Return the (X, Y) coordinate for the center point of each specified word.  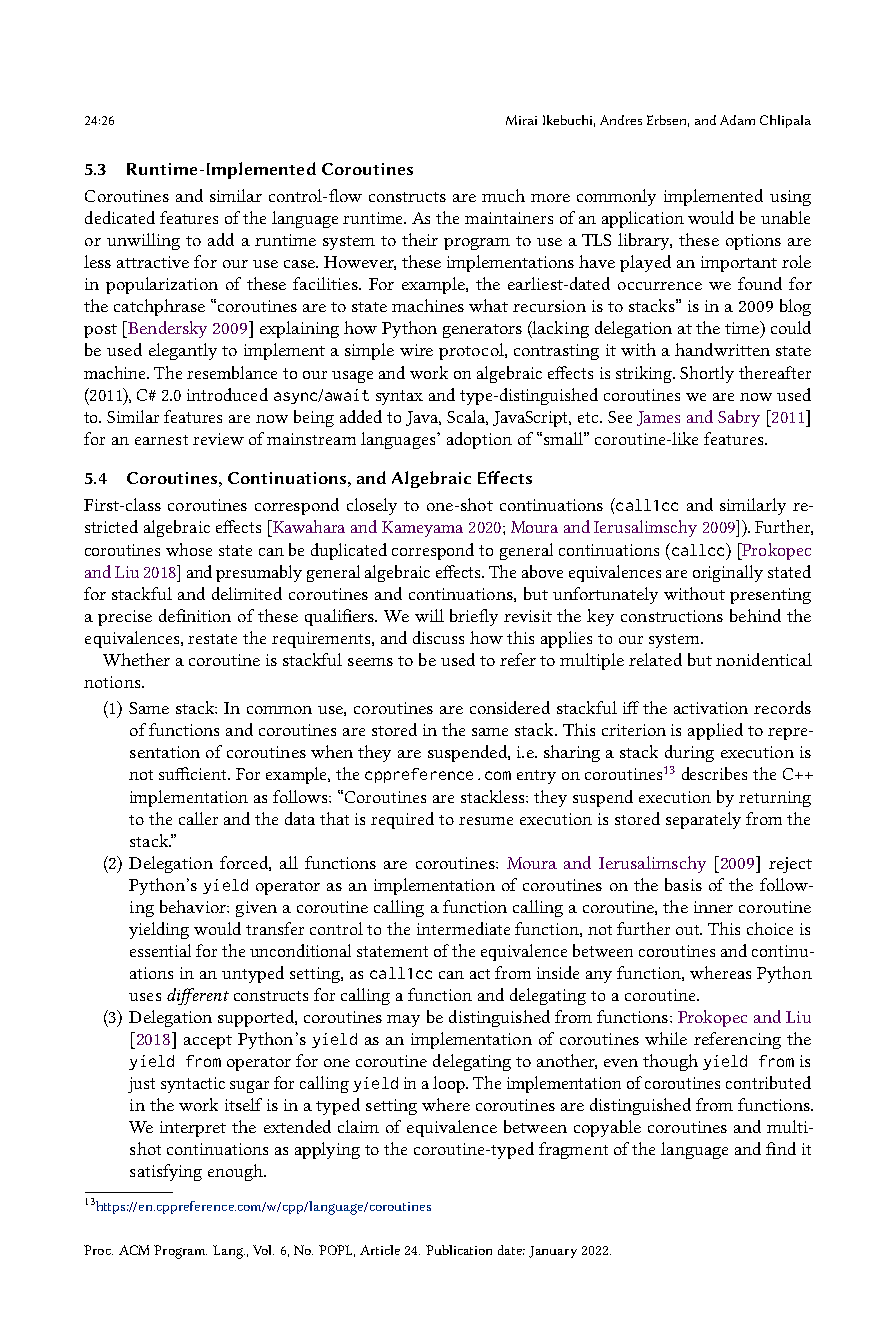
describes (714, 773)
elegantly (183, 351)
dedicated (120, 217)
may (403, 1021)
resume (486, 821)
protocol (472, 351)
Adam (737, 120)
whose (189, 549)
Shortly (707, 374)
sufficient (194, 773)
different (198, 996)
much (503, 195)
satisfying (166, 1172)
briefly (474, 617)
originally (728, 573)
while (666, 1038)
